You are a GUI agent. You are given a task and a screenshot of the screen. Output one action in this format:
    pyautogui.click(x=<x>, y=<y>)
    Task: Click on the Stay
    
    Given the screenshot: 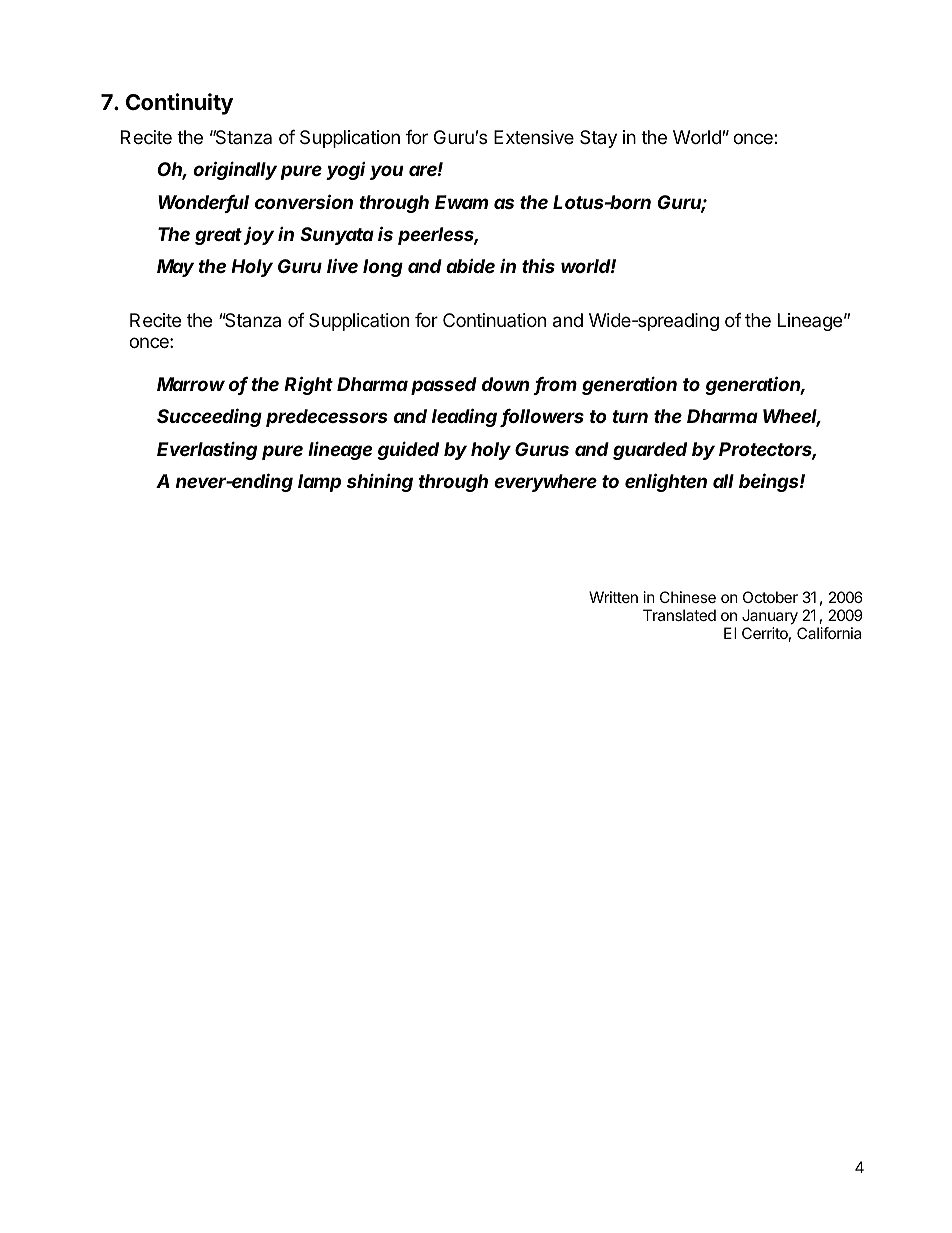 What is the action you would take?
    pyautogui.click(x=598, y=139)
